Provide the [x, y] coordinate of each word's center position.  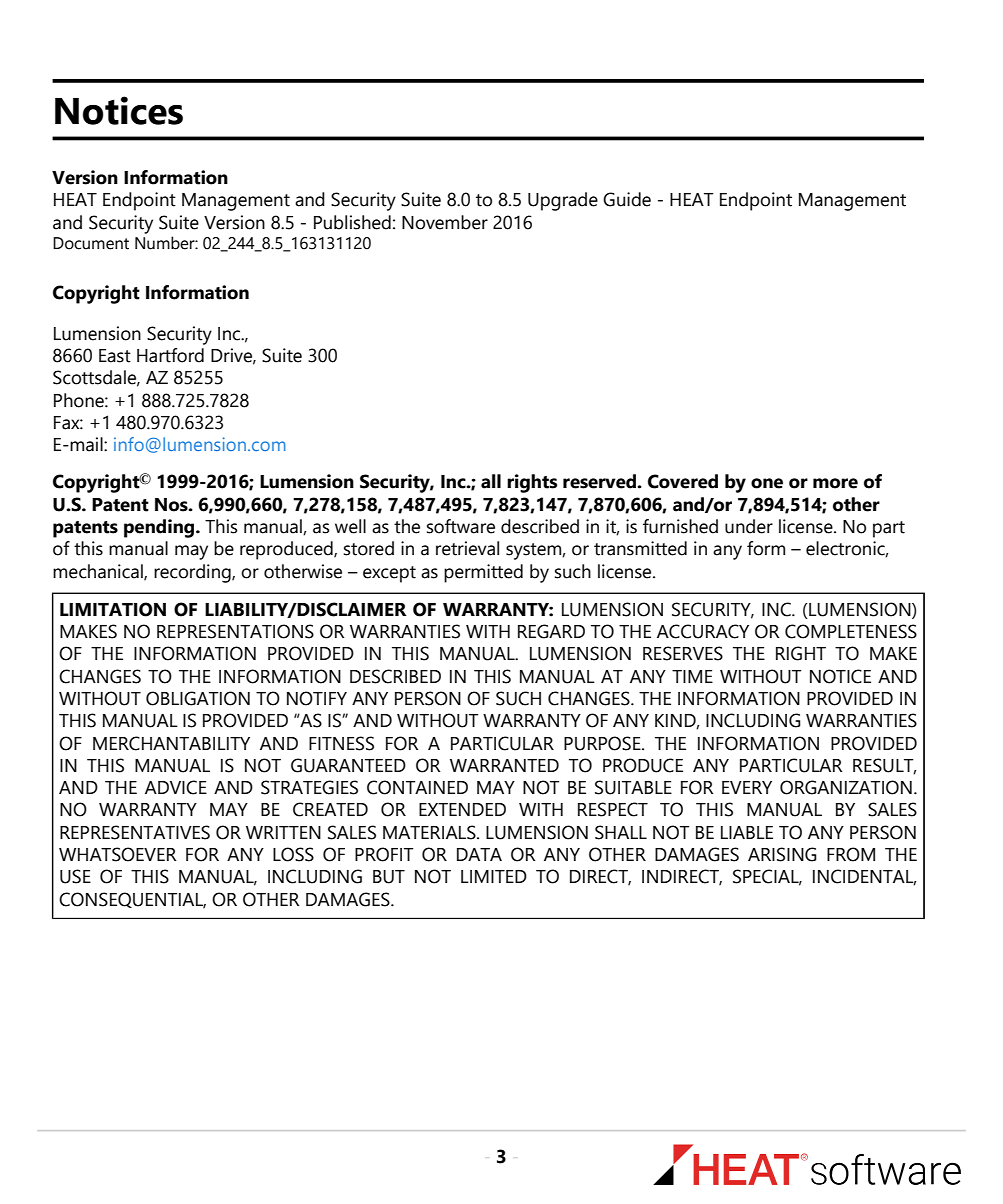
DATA [479, 854]
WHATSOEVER [118, 854]
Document [91, 243]
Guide [627, 199]
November [445, 222]
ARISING [782, 854]
